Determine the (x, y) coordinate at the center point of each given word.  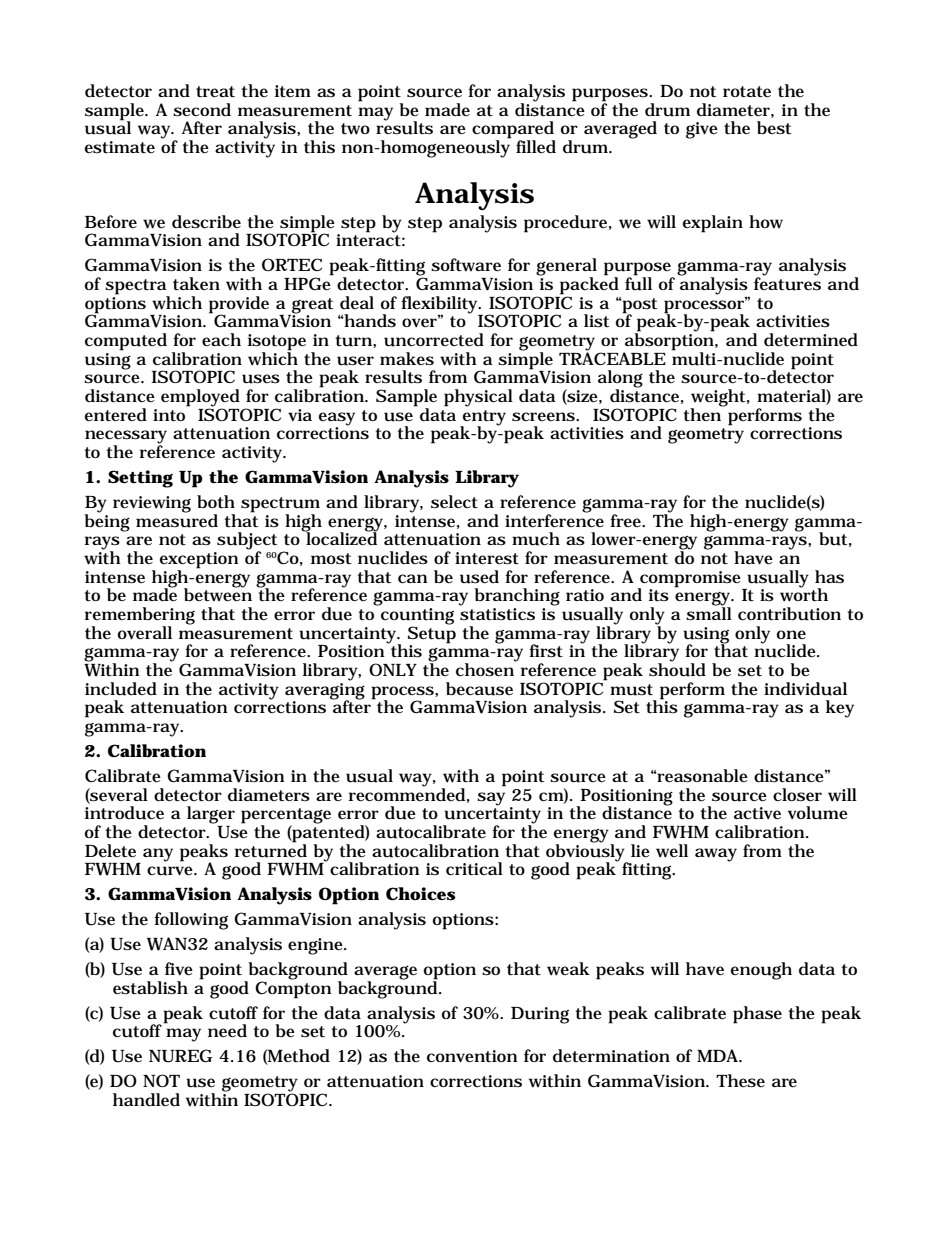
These (740, 1081)
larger (211, 815)
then (704, 414)
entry (483, 419)
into (171, 414)
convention (472, 1056)
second (202, 110)
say (491, 799)
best (774, 128)
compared (513, 131)
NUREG (180, 1056)
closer (797, 795)
